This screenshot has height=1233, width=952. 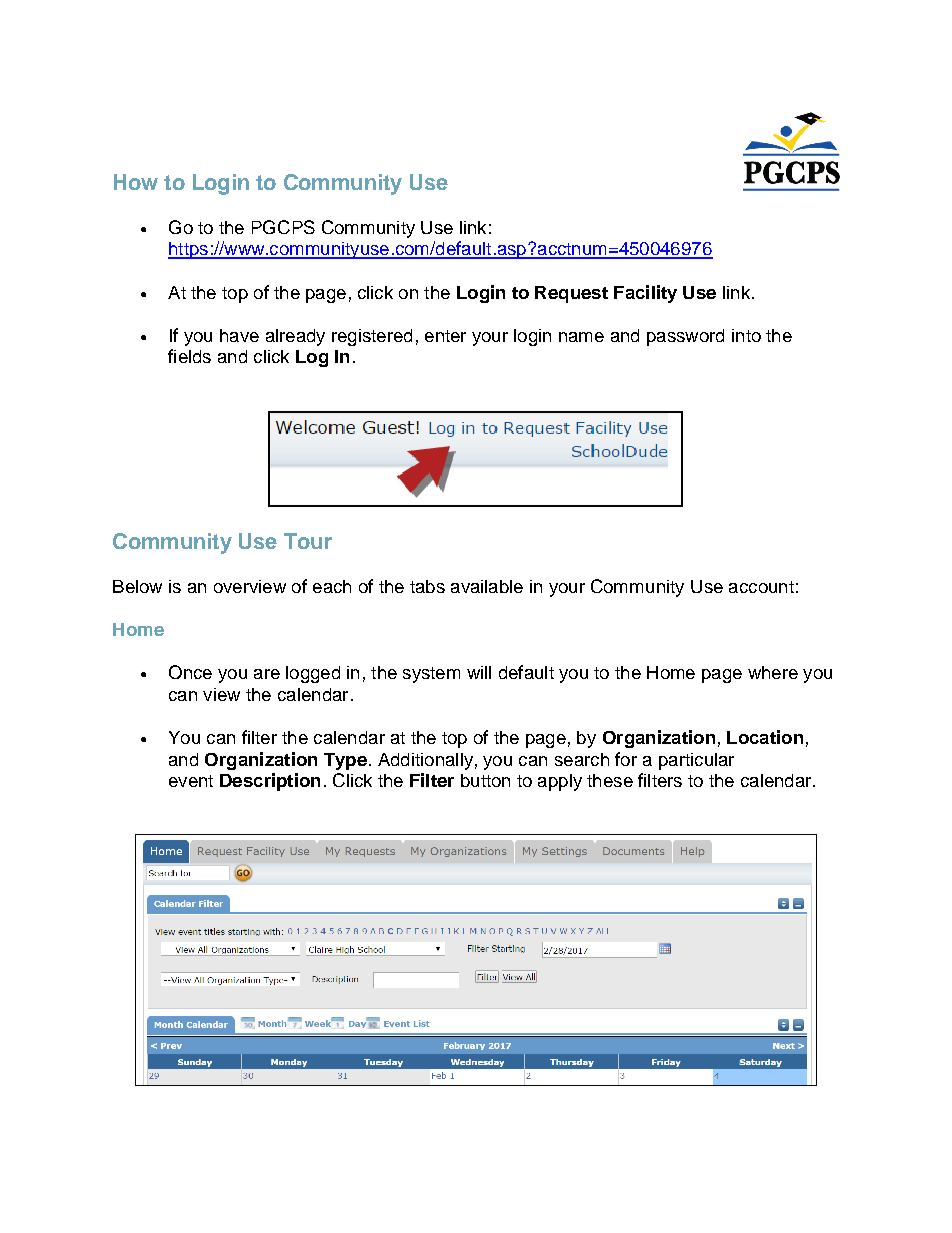 I want to click on enter, so click(x=445, y=336).
